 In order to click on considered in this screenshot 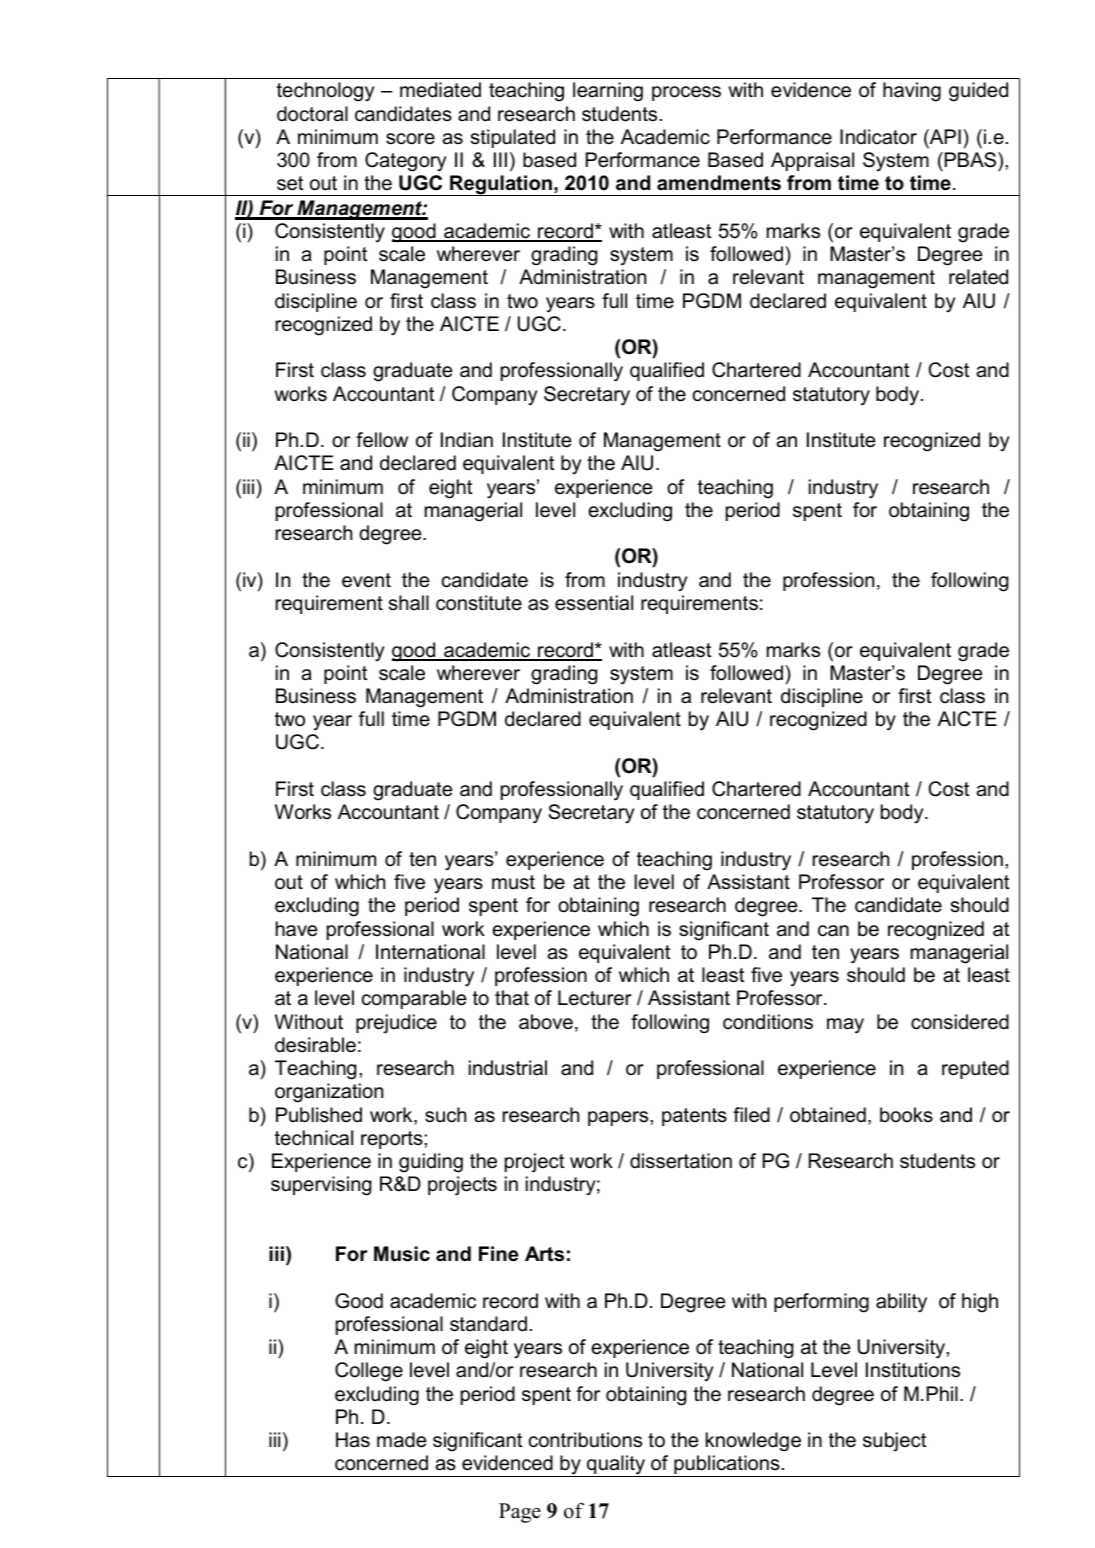, I will do `click(960, 1022)`.
